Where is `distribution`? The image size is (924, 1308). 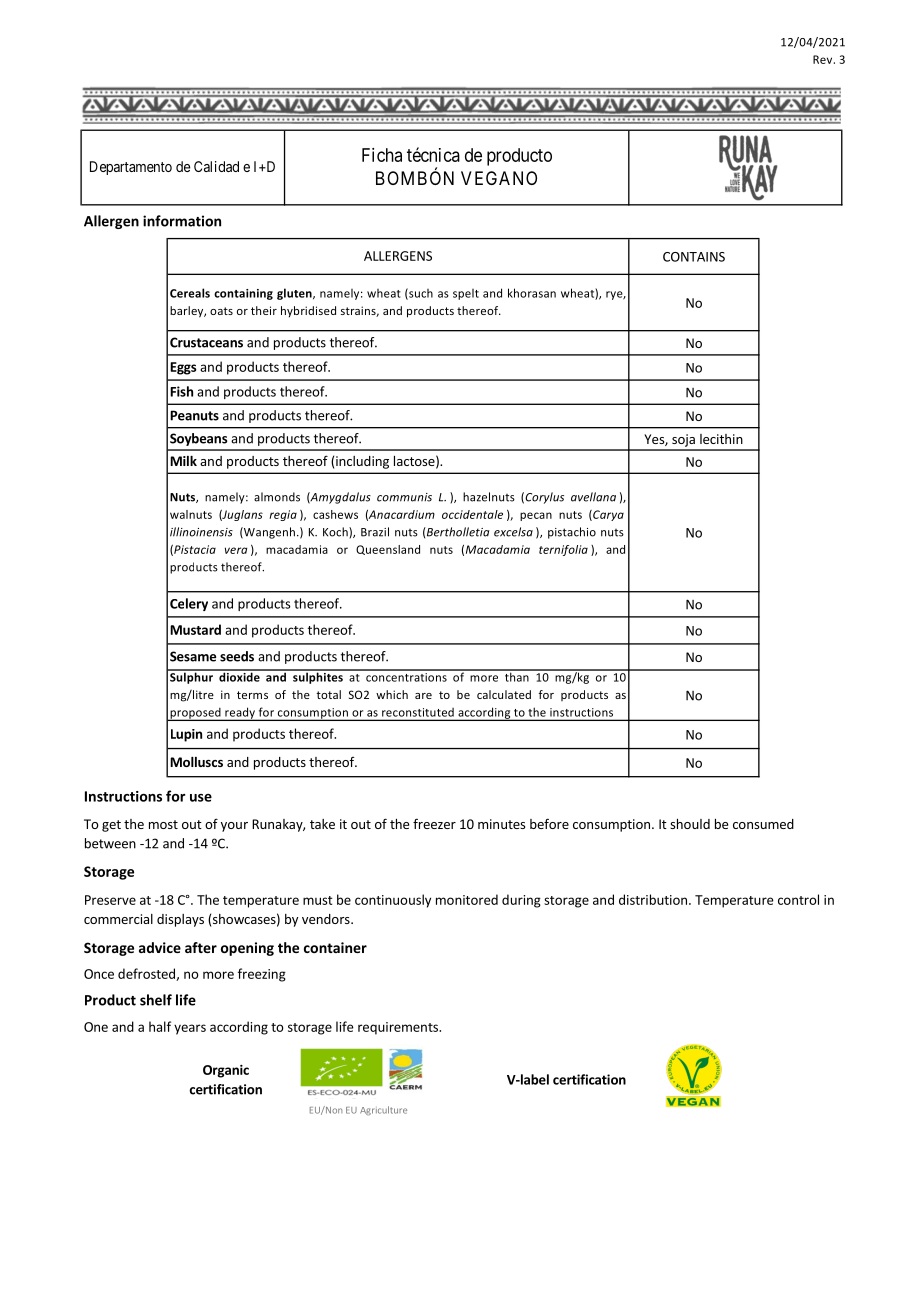 distribution is located at coordinates (653, 899).
